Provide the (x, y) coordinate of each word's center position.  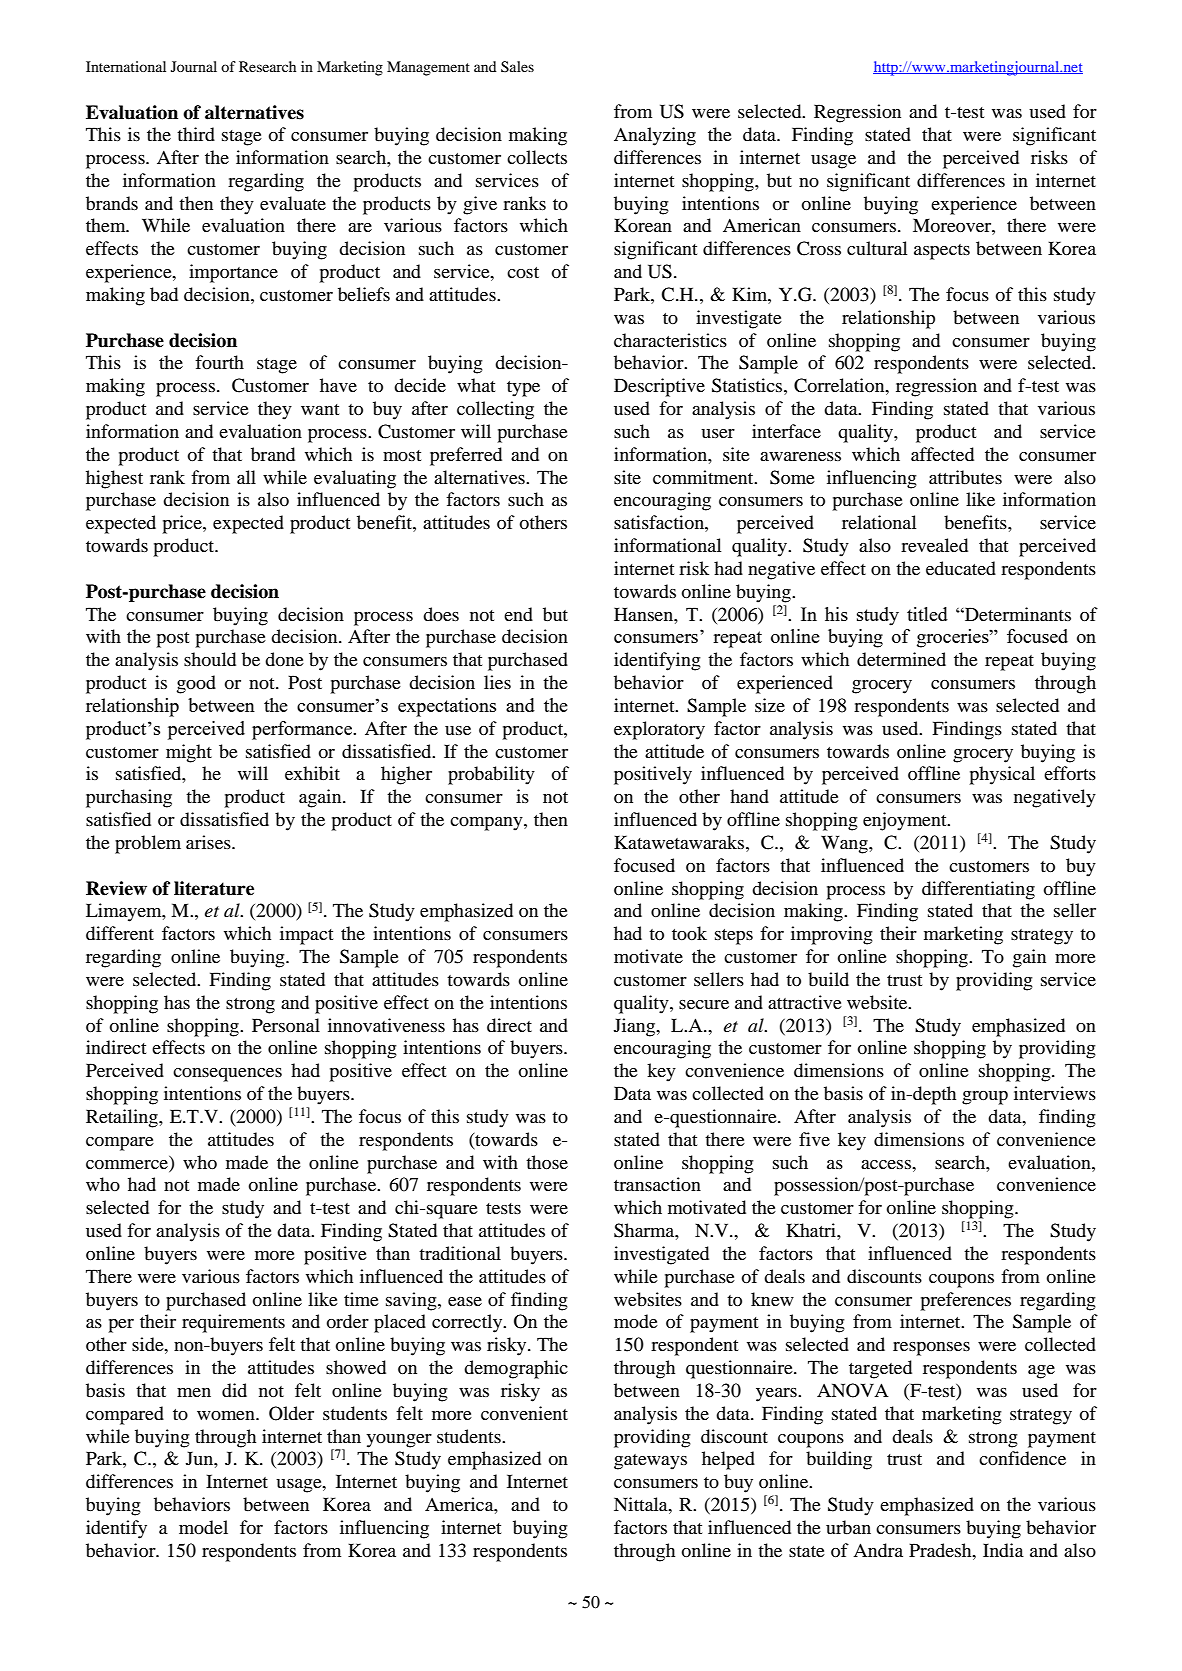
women (227, 1415)
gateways (650, 1462)
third (196, 134)
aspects (942, 252)
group (985, 1098)
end (518, 614)
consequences (227, 1075)
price (183, 524)
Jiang (636, 1027)
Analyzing (655, 136)
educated (961, 568)
